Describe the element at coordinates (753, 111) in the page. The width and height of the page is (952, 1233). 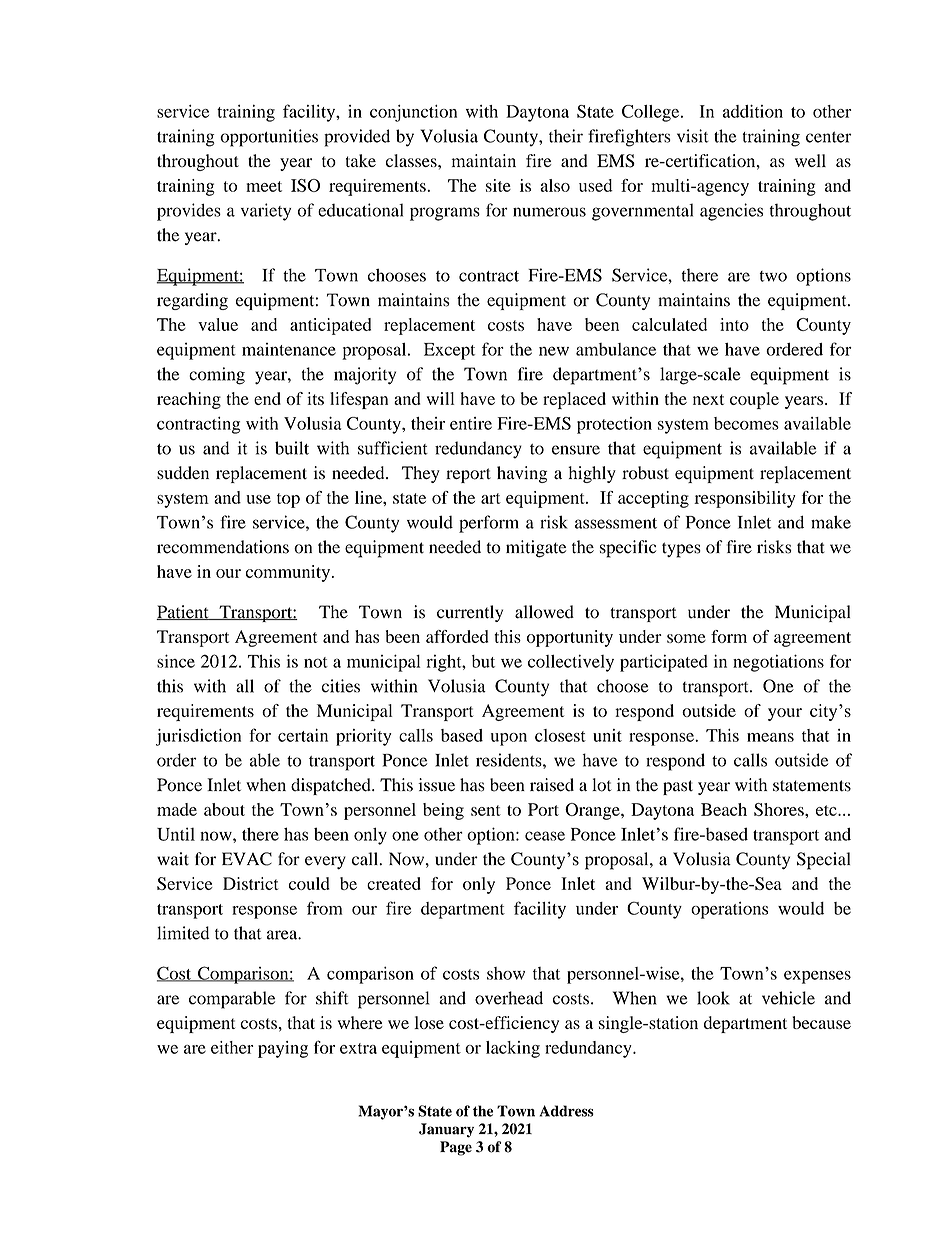
I see `addition` at that location.
